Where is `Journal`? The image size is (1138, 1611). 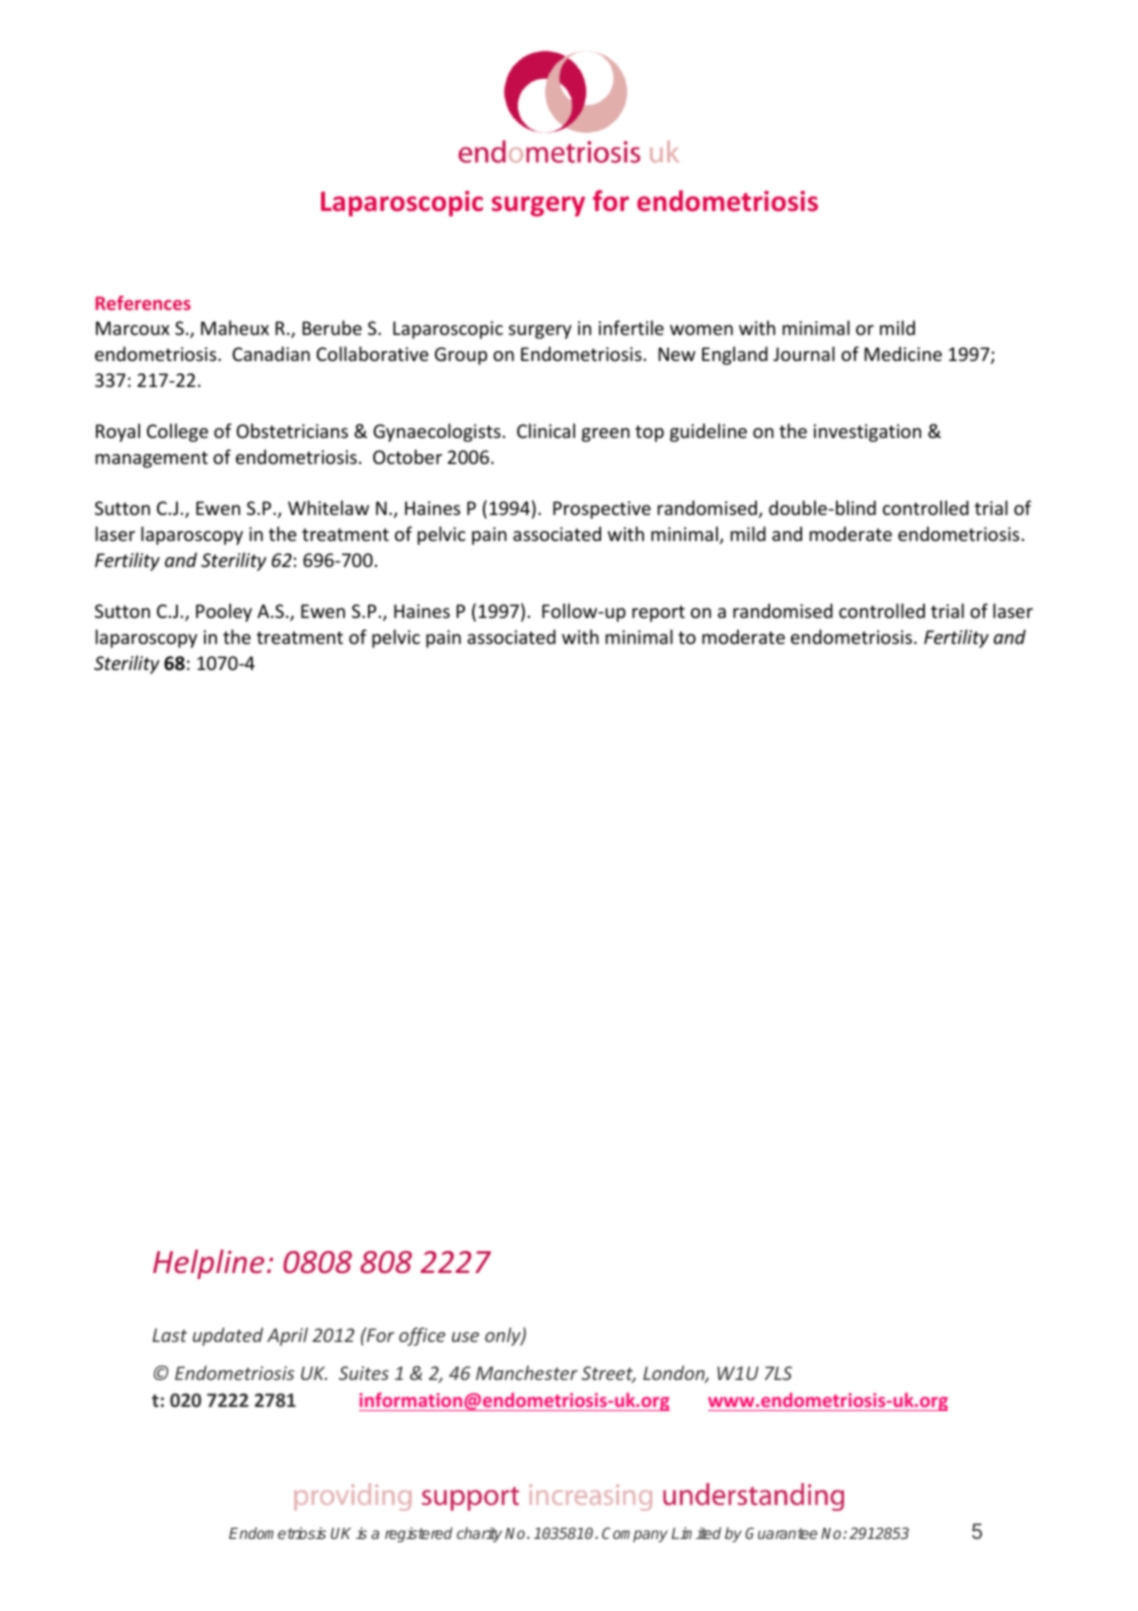 Journal is located at coordinates (804, 353).
